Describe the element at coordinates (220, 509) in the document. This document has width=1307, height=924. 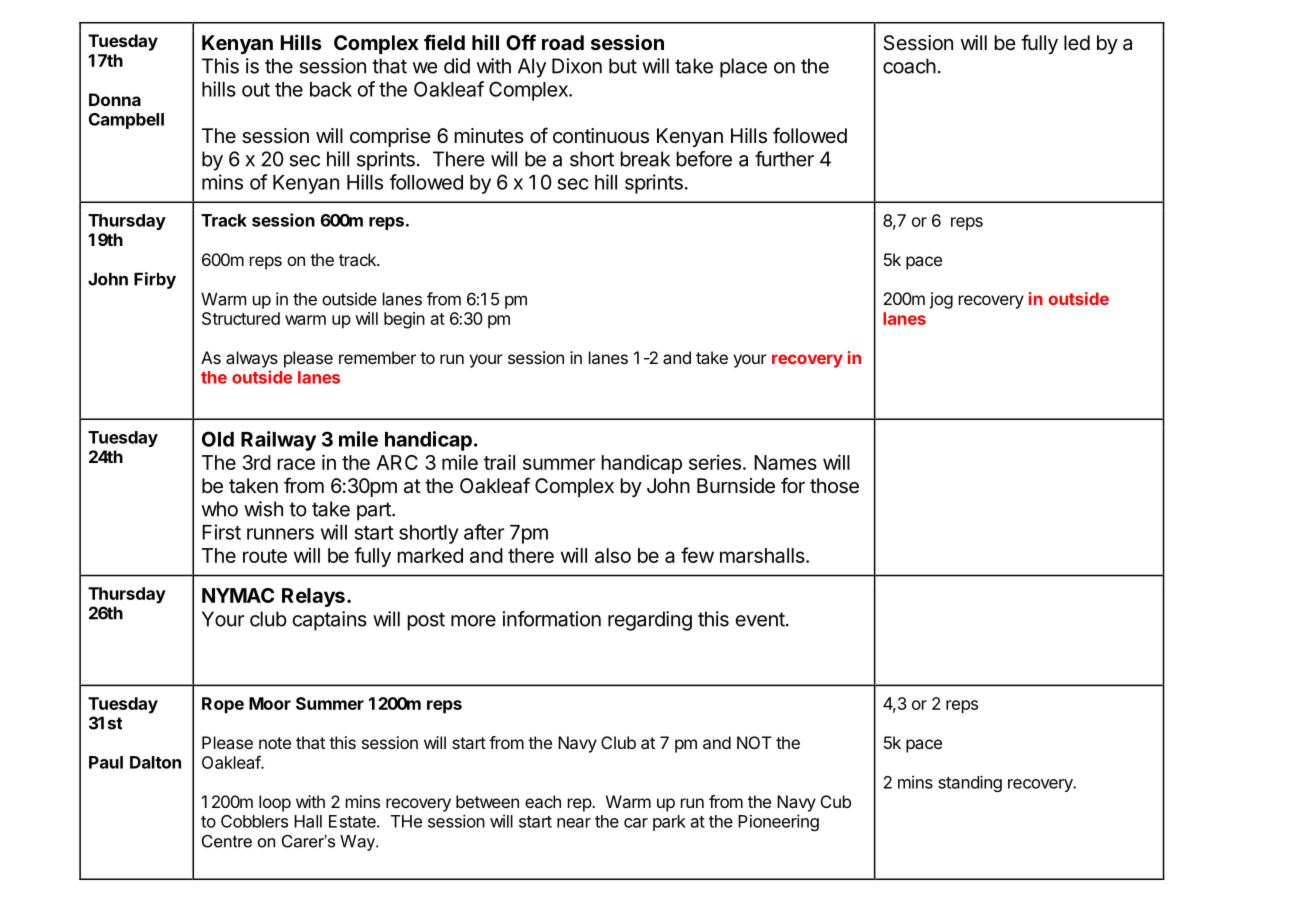
I see `who` at that location.
